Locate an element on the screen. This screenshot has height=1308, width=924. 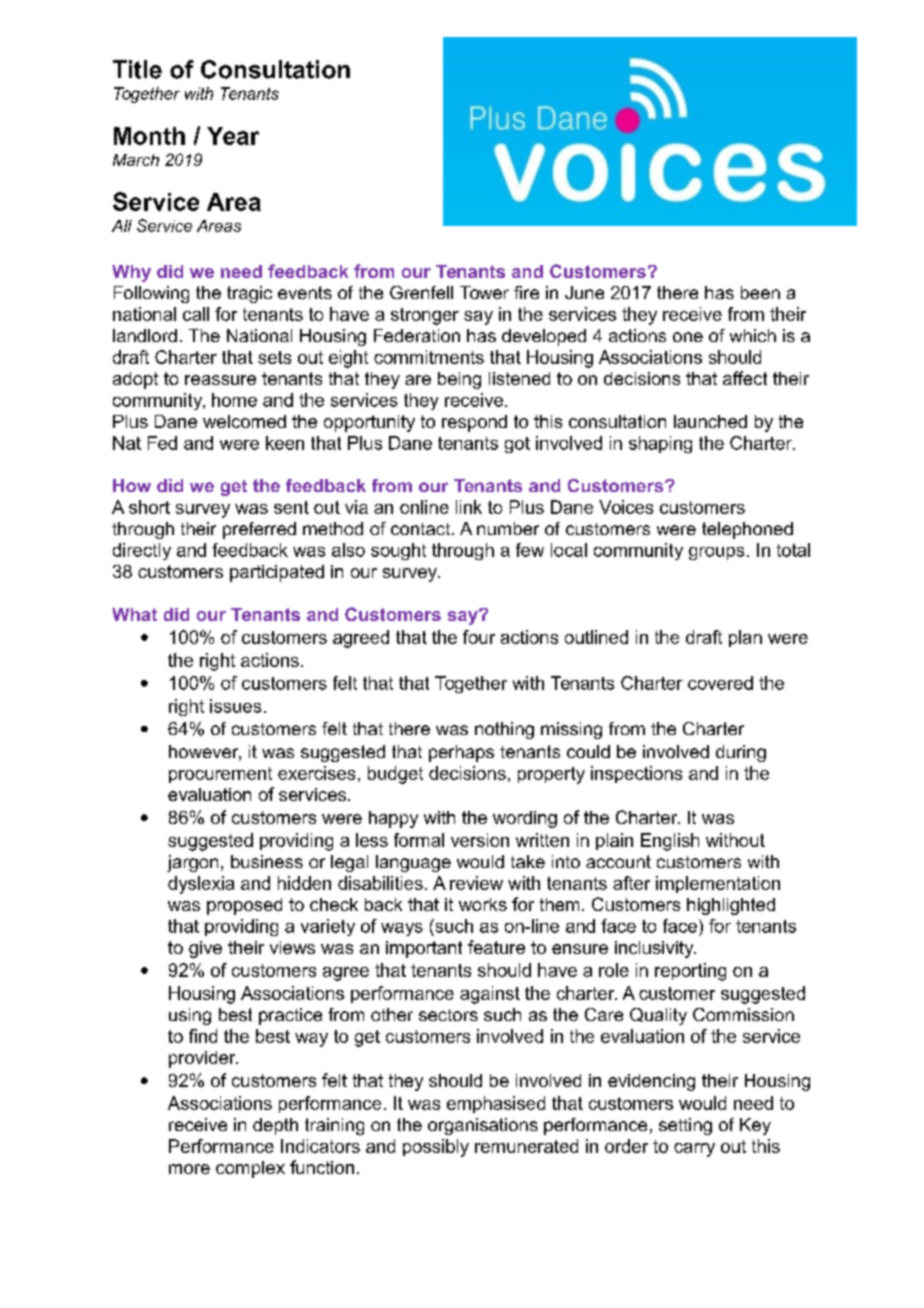
Year is located at coordinates (233, 136).
